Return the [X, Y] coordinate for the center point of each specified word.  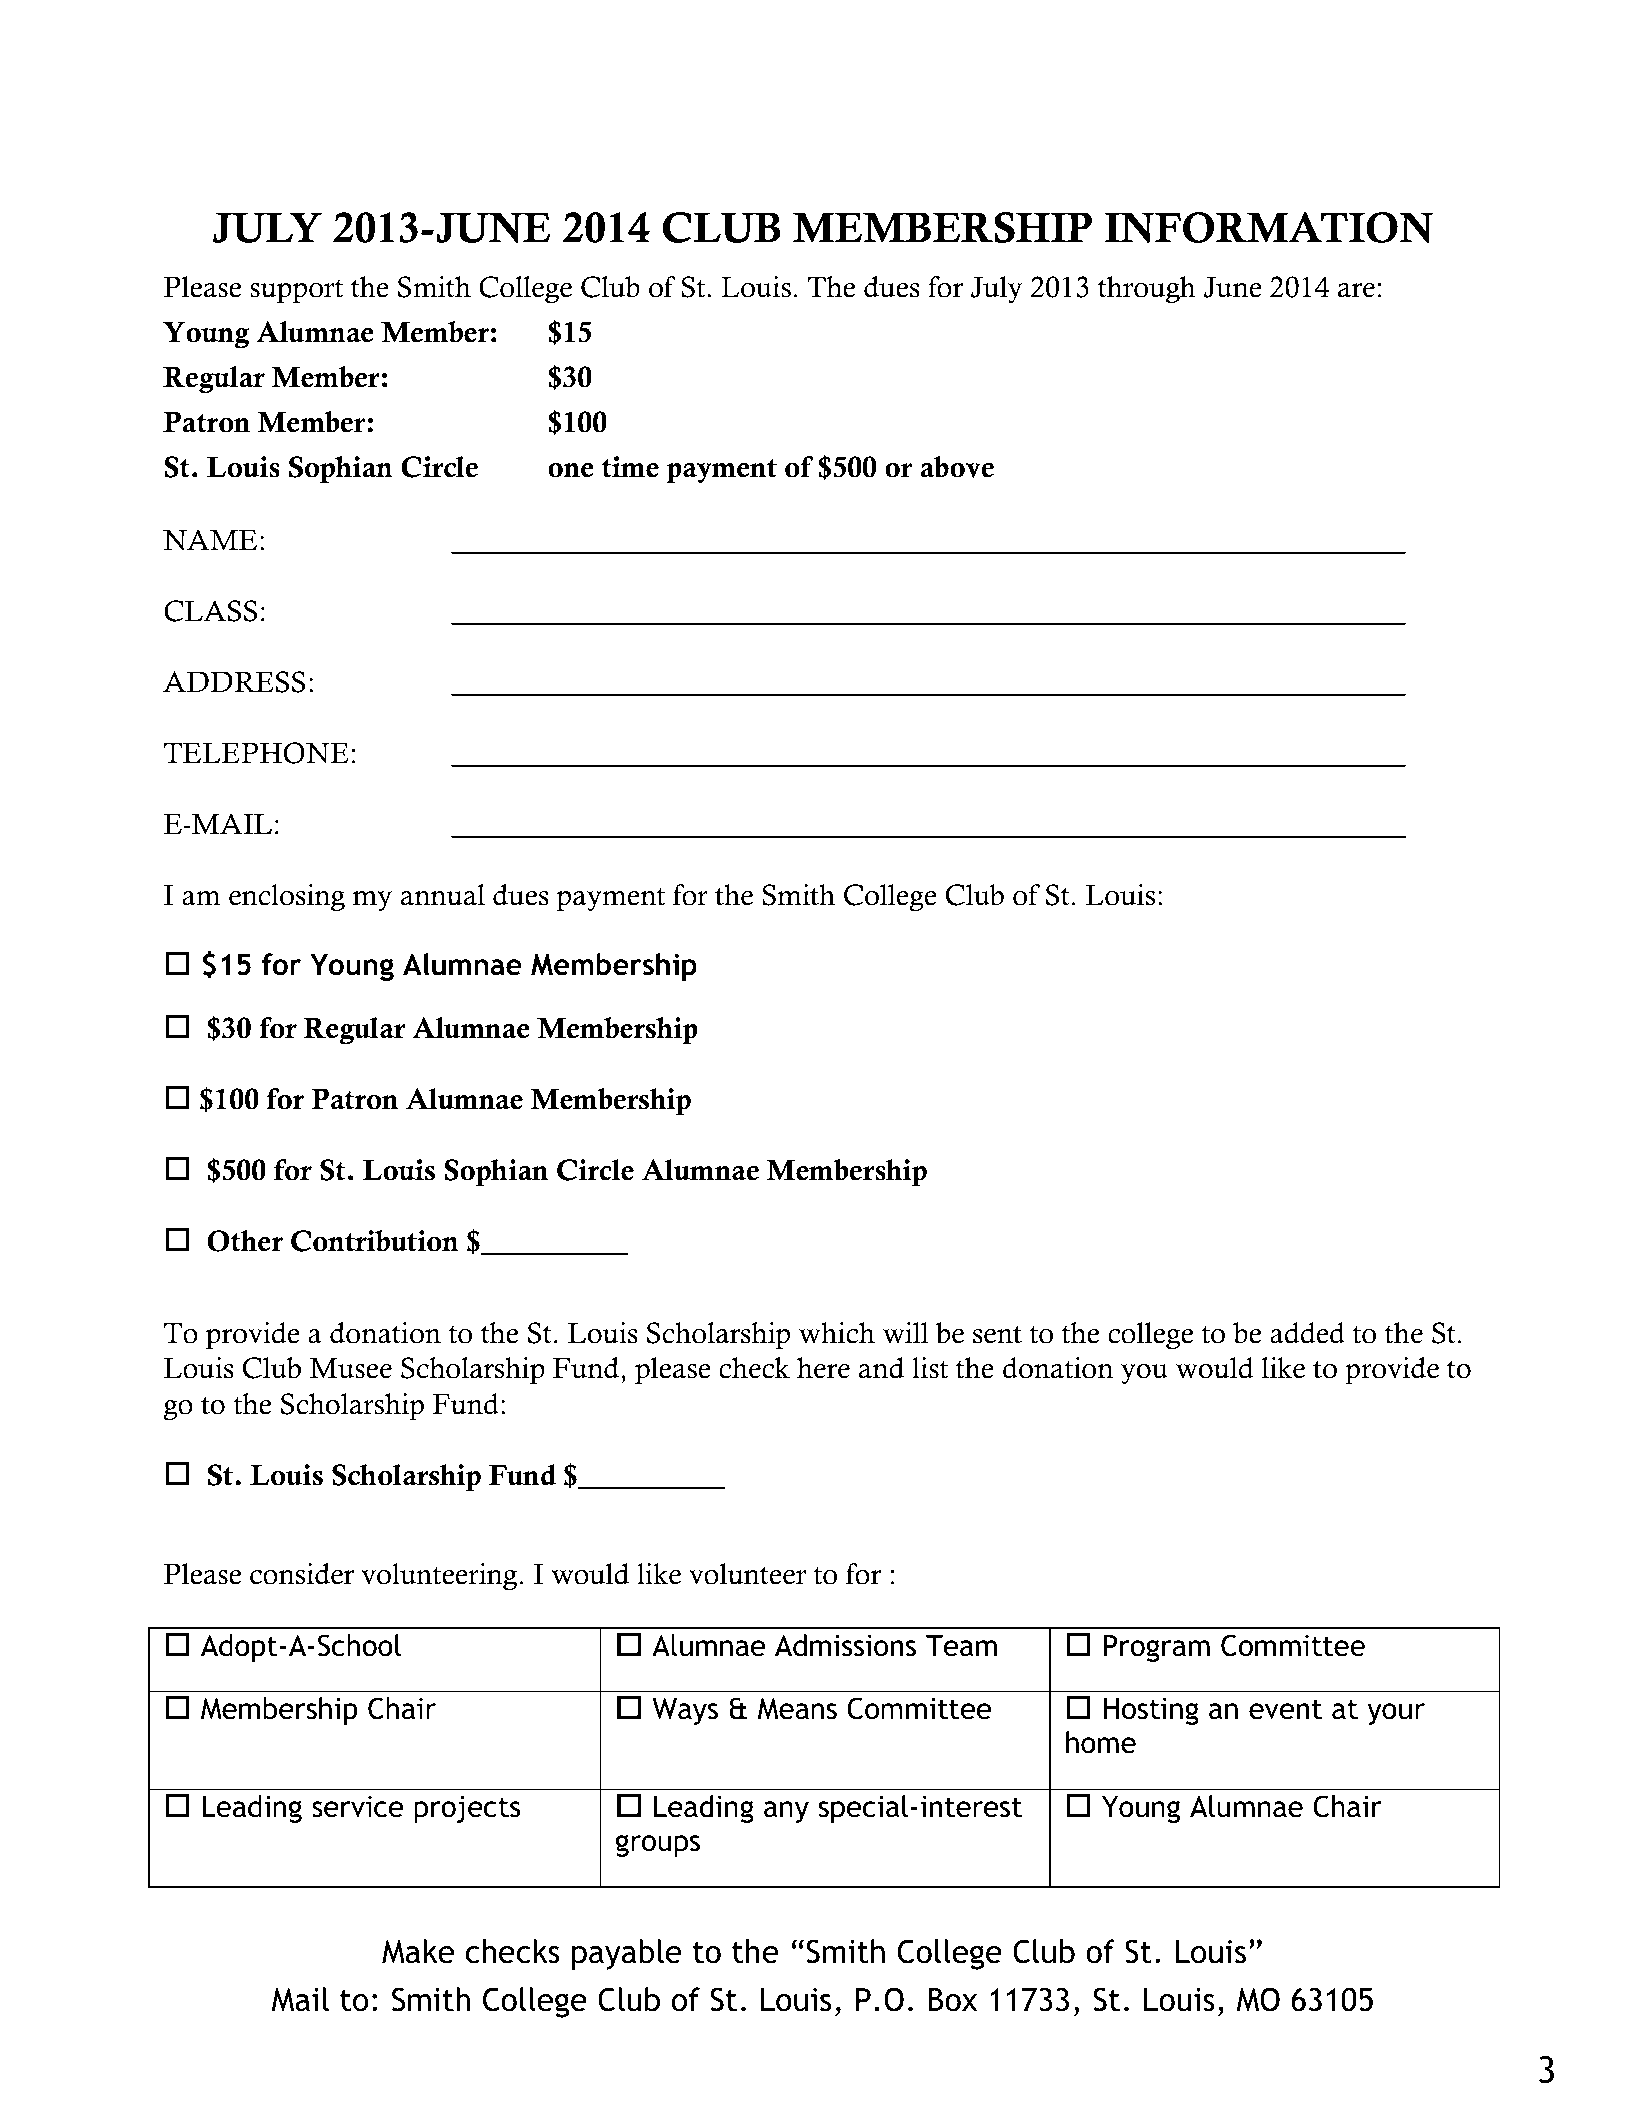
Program [1157, 1648]
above [957, 467]
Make [418, 1951]
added [1307, 1333]
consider [302, 1574]
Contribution [375, 1241]
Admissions [845, 1645]
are [1356, 290]
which [837, 1333]
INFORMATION [1269, 227]
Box [953, 2000]
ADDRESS [234, 682]
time [630, 467]
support [296, 292]
